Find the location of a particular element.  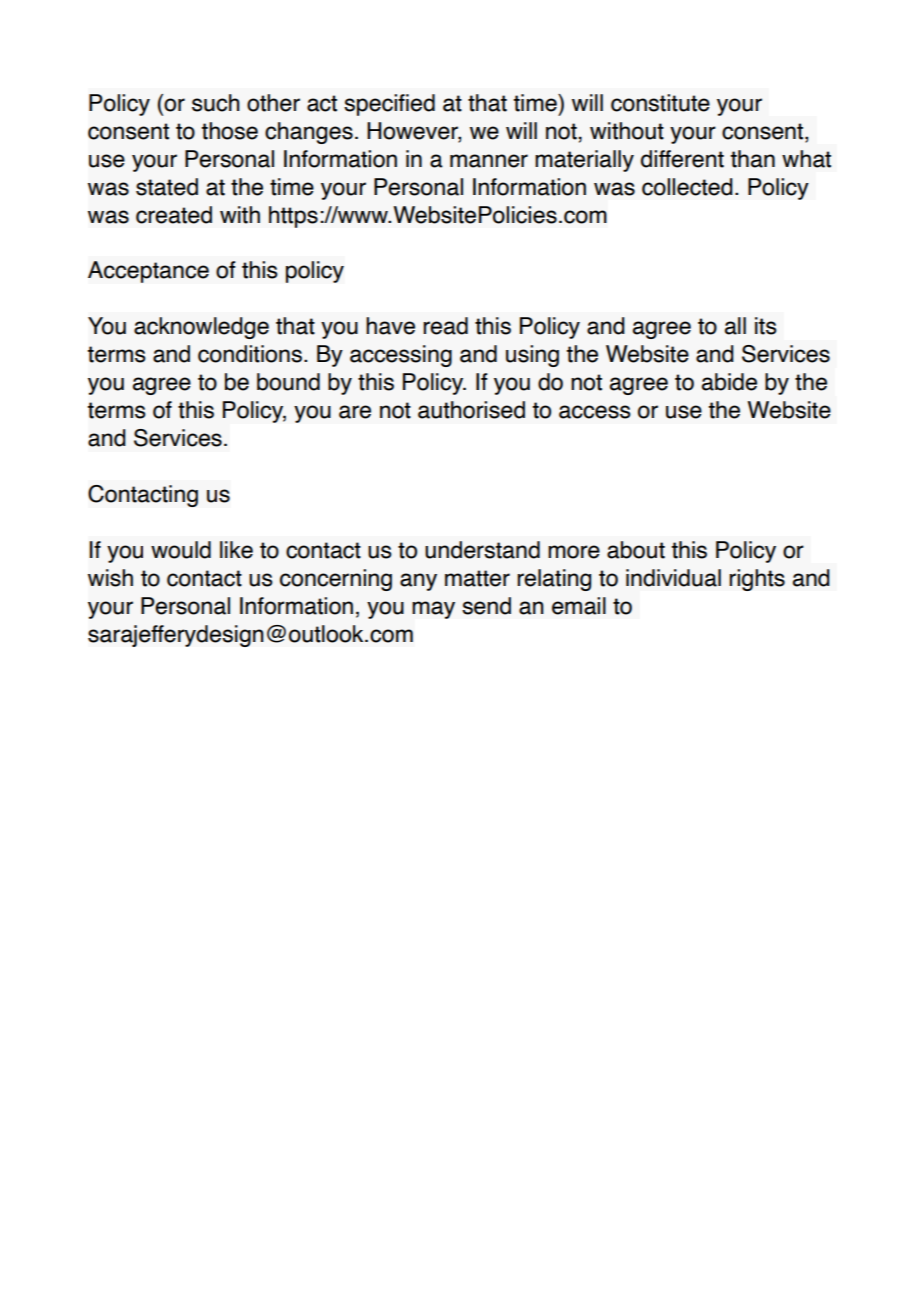

constitute is located at coordinates (660, 103).
